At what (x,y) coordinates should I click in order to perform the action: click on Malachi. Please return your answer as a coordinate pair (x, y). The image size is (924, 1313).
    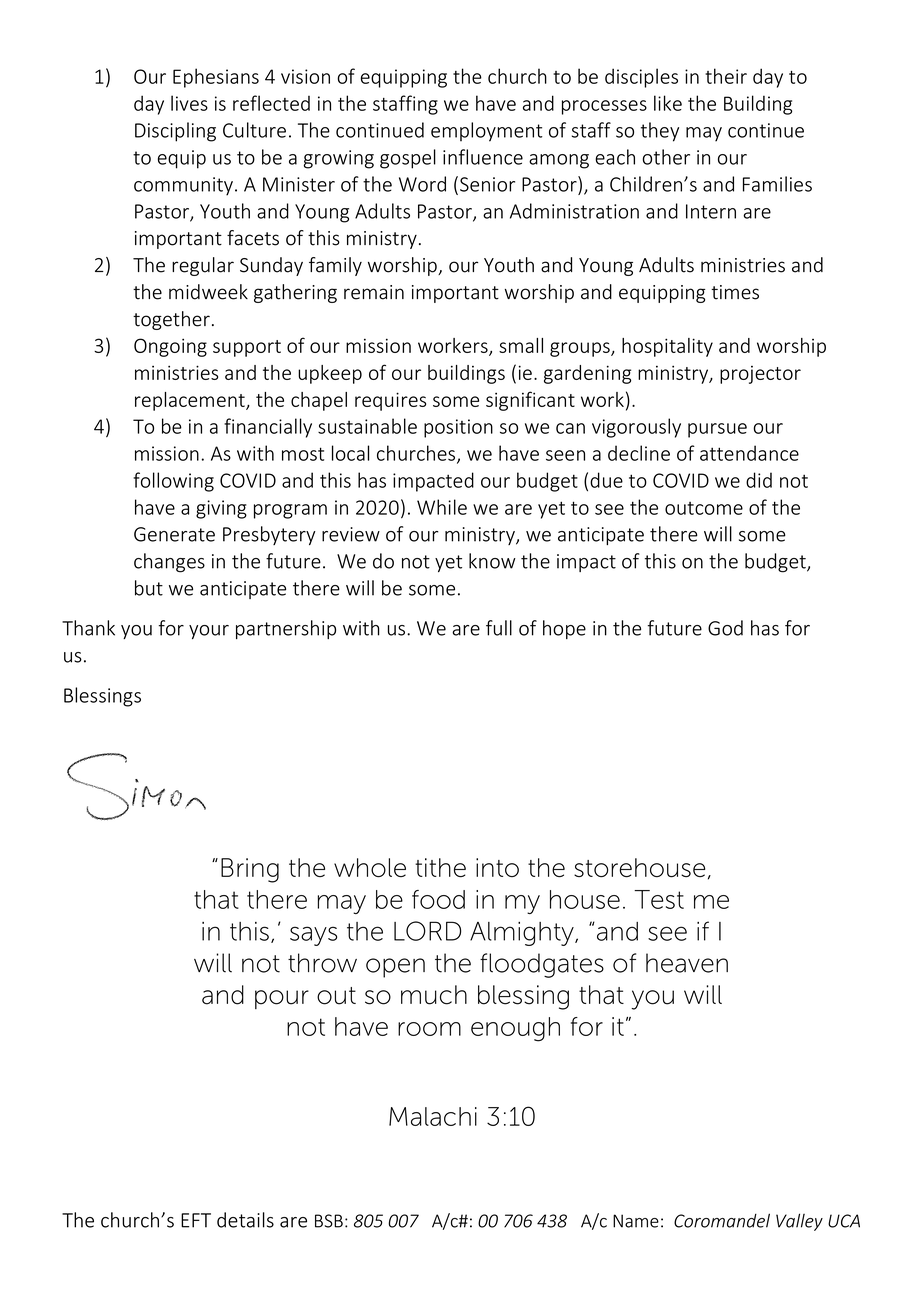
    Looking at the image, I should click on (433, 1116).
